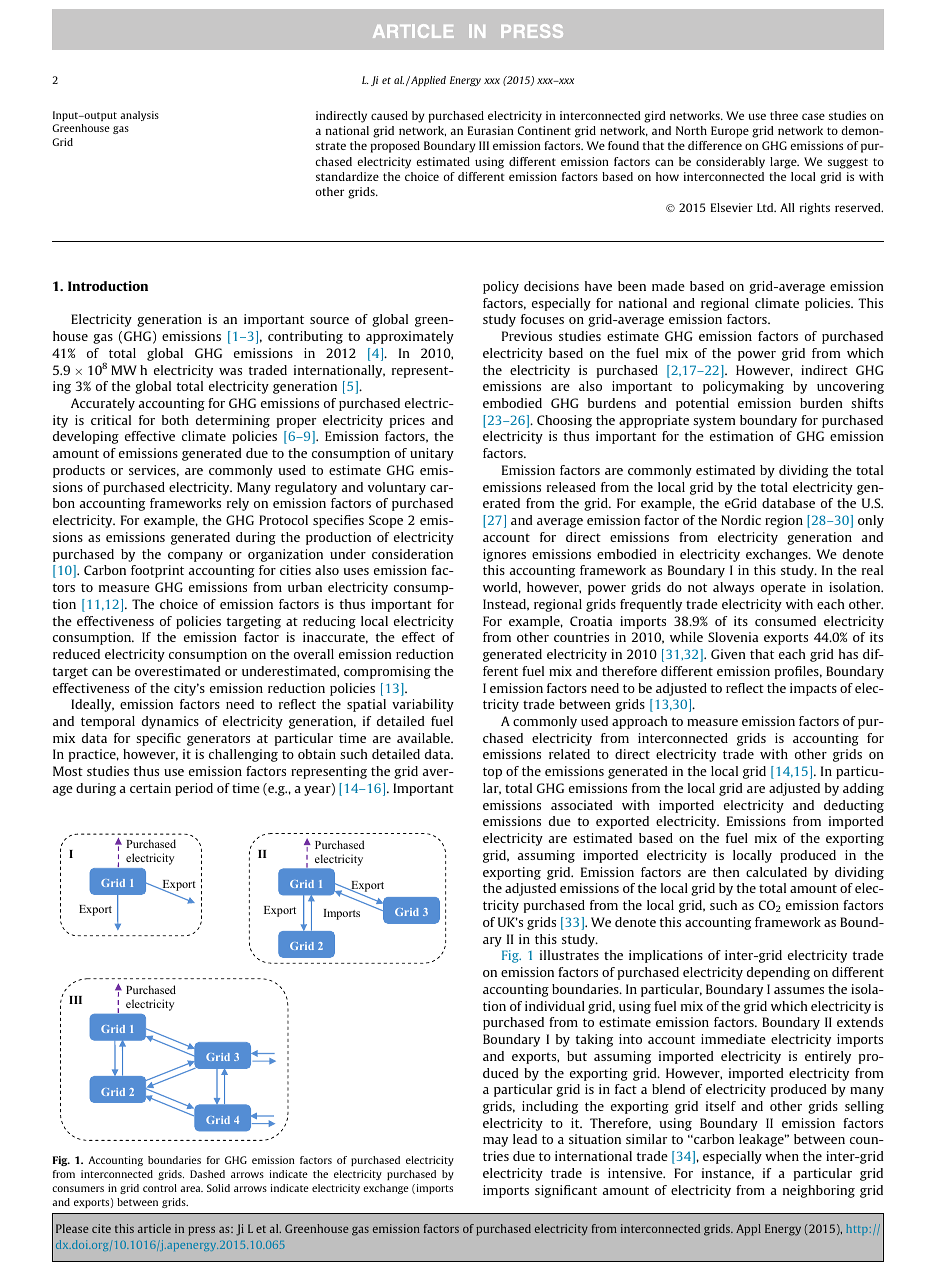  What do you see at coordinates (491, 130) in the screenshot?
I see `Eurasian` at bounding box center [491, 130].
